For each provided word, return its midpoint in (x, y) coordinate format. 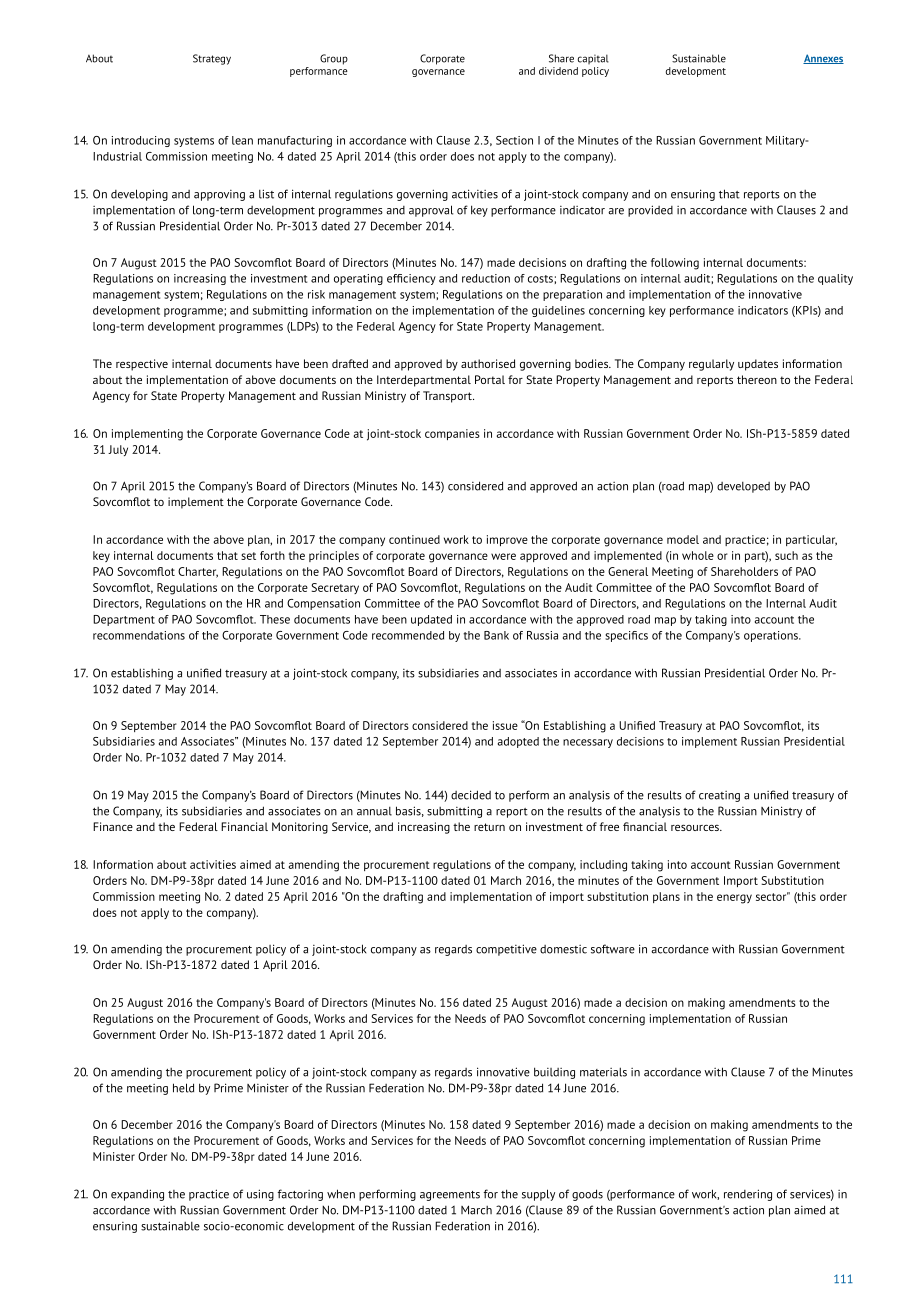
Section (514, 140)
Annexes (823, 59)
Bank (496, 635)
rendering (748, 1195)
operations (772, 636)
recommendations (139, 635)
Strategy (212, 59)
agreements (450, 1196)
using (260, 1195)
